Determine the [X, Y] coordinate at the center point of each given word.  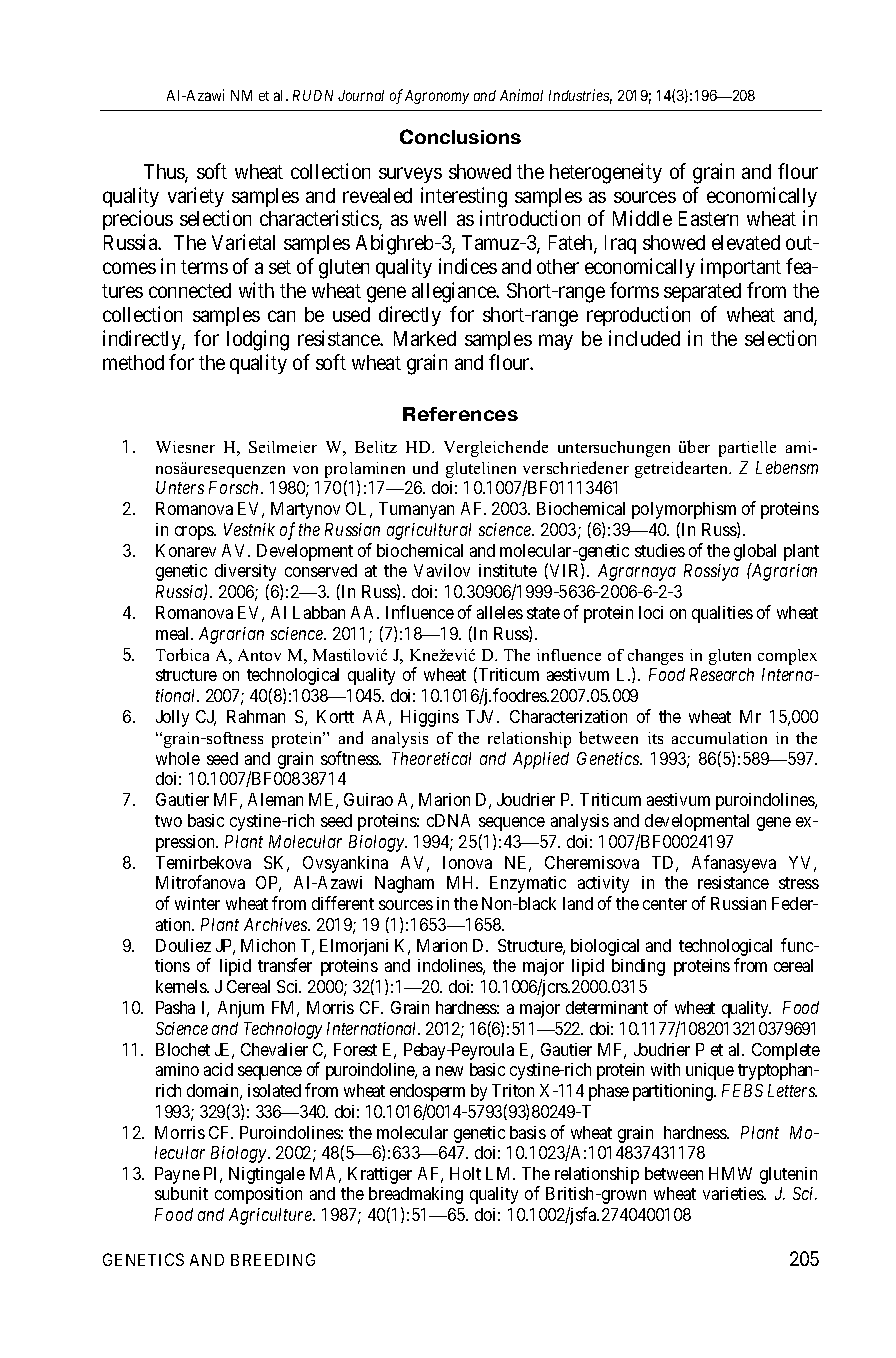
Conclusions [460, 136]
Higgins [430, 718]
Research [722, 674]
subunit [181, 1193]
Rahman [256, 716]
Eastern [708, 218]
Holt [465, 1173]
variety [196, 197]
